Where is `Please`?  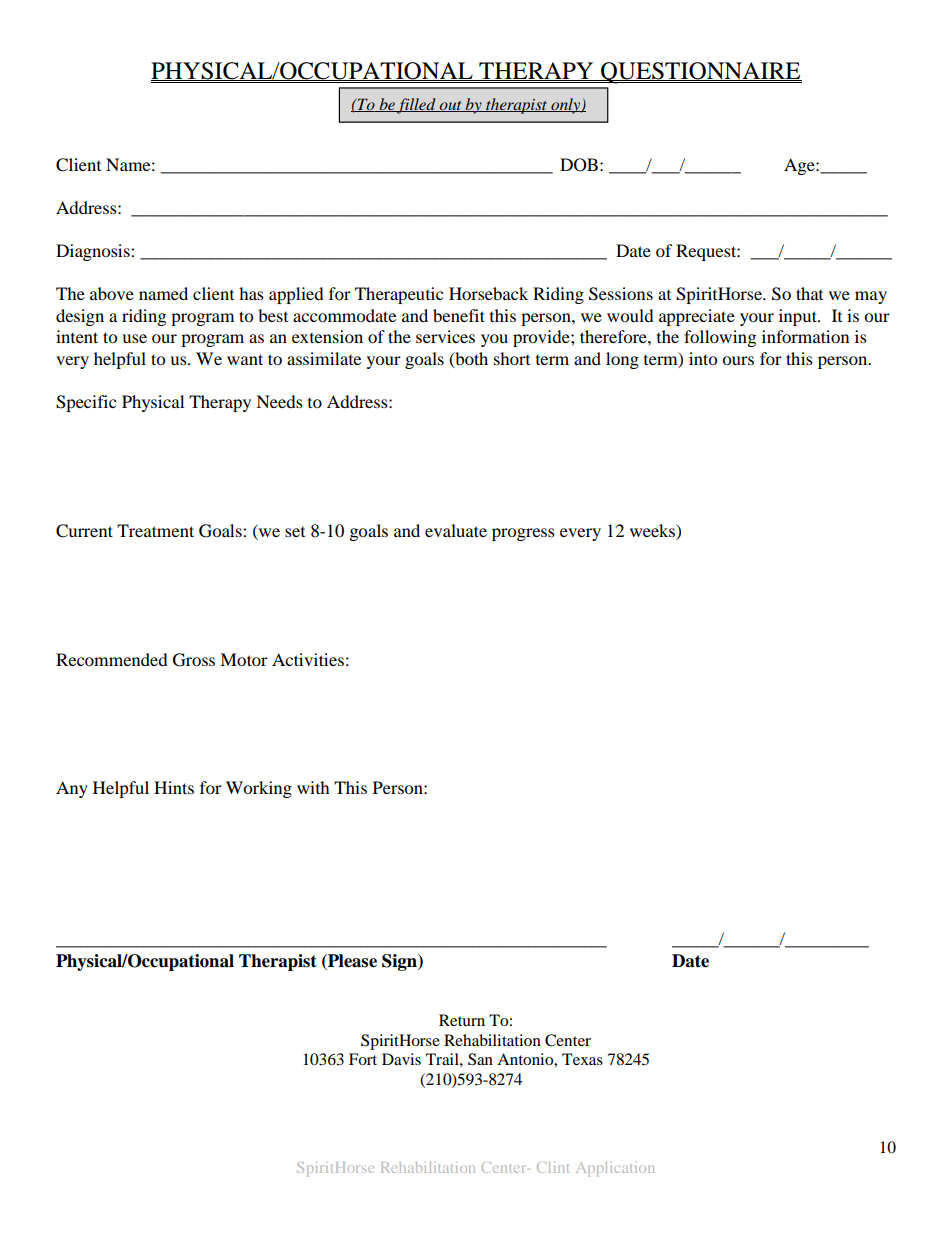 Please is located at coordinates (351, 961).
